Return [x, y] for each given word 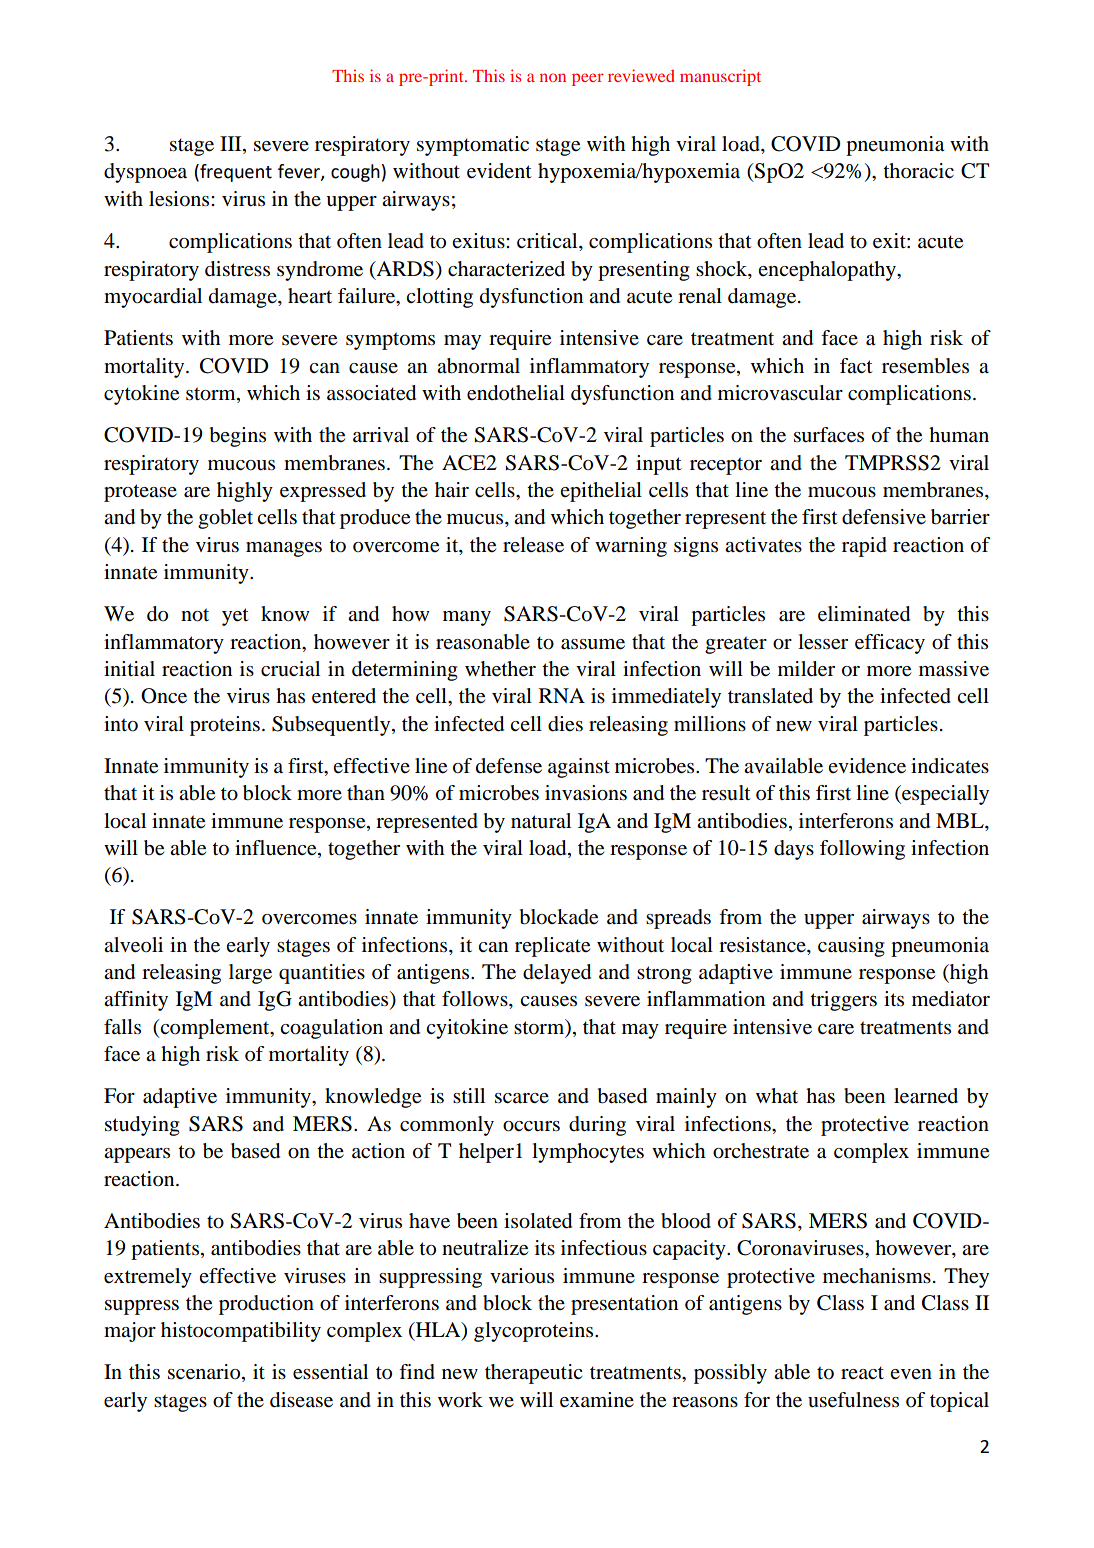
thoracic [918, 171]
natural [541, 821]
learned [926, 1096]
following [862, 850]
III [232, 143]
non [553, 77]
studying [142, 1126]
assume [593, 644]
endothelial [516, 393]
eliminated [864, 614]
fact [856, 365]
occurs [531, 1126]
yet [235, 617]
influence [277, 849]
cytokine [141, 395]
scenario [205, 1373]
